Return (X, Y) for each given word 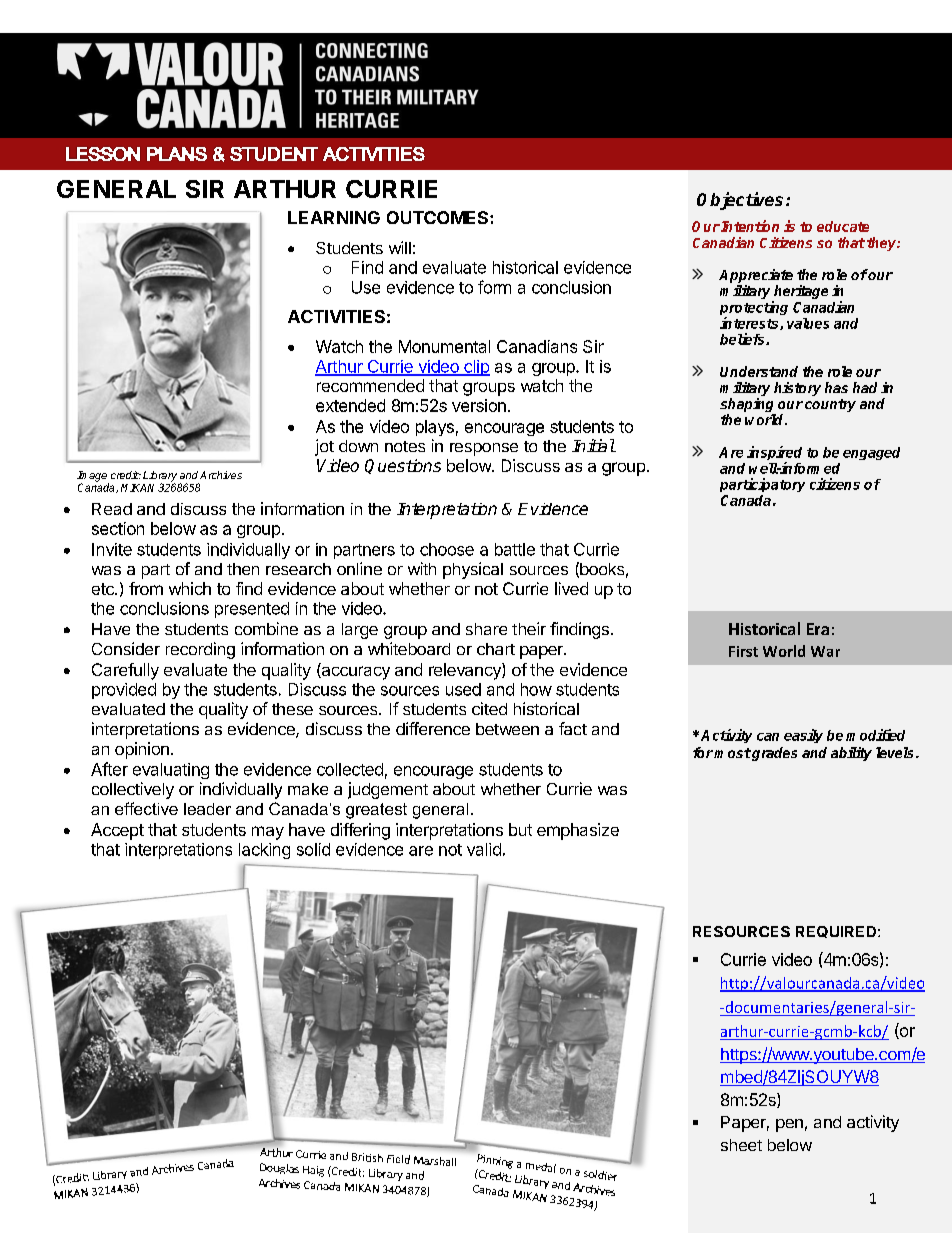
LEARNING (334, 217)
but (520, 829)
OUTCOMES (439, 217)
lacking (264, 851)
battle (515, 549)
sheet (741, 1145)
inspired (774, 454)
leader (207, 809)
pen (789, 1125)
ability (851, 754)
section (118, 528)
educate (843, 226)
